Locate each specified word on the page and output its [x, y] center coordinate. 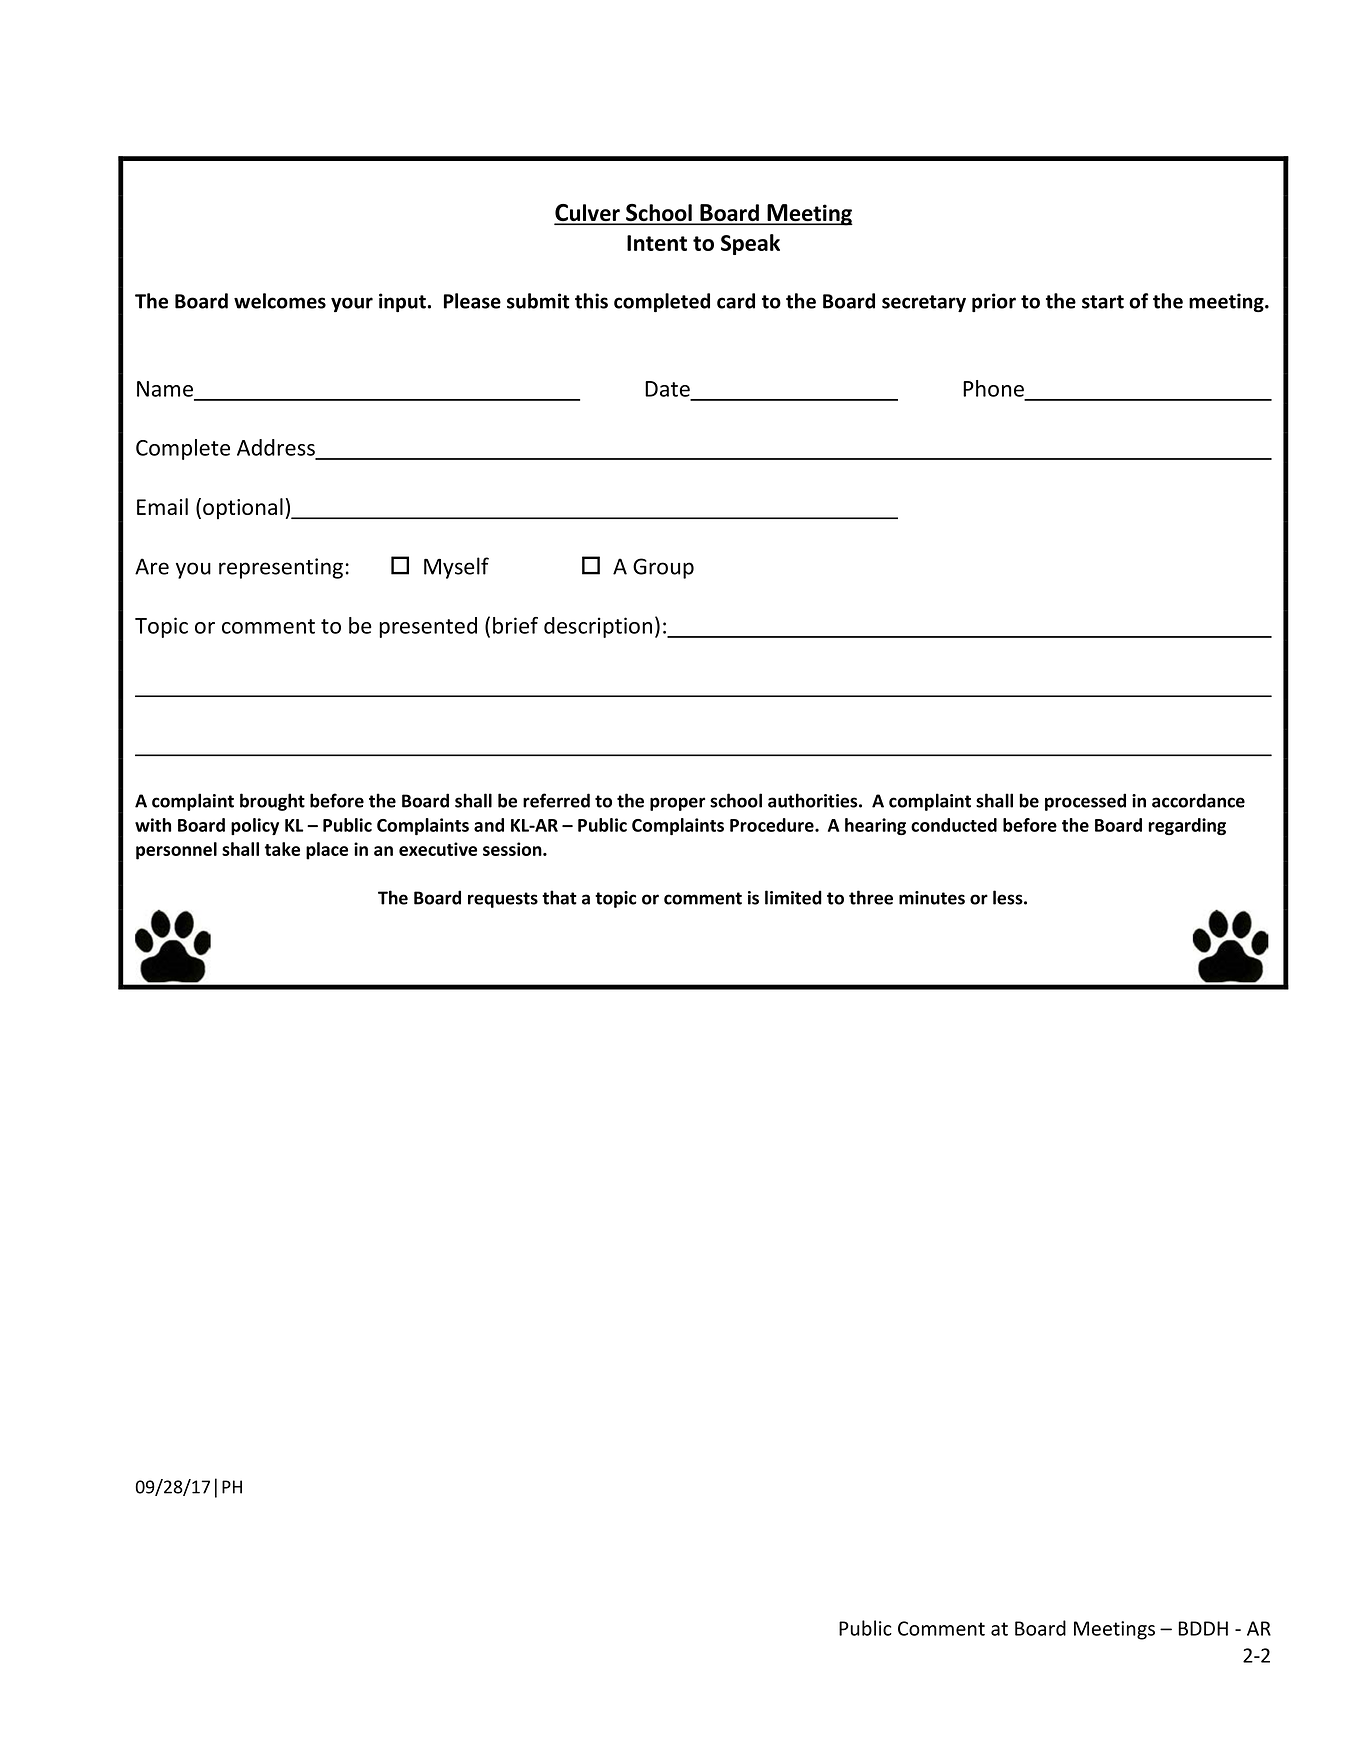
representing [281, 568]
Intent [657, 243]
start [1103, 302]
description [598, 627]
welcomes [280, 301]
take [282, 849]
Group [663, 568]
